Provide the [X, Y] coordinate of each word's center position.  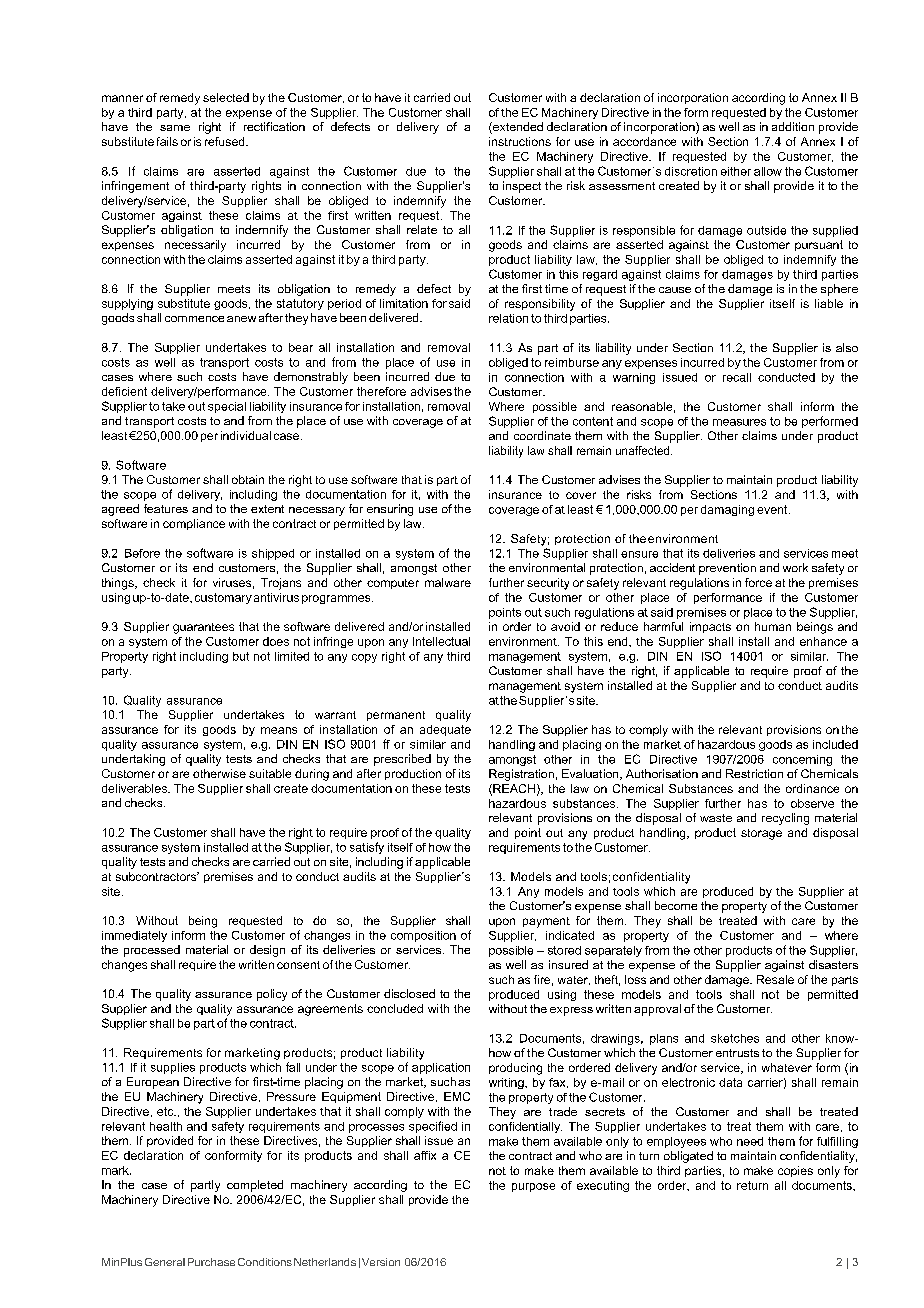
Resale [775, 979]
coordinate [542, 435]
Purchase [211, 1262]
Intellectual [441, 641]
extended [517, 128]
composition [423, 936]
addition [793, 126]
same [175, 128]
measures [739, 422]
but [241, 656]
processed [152, 951]
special [227, 407]
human [773, 626]
